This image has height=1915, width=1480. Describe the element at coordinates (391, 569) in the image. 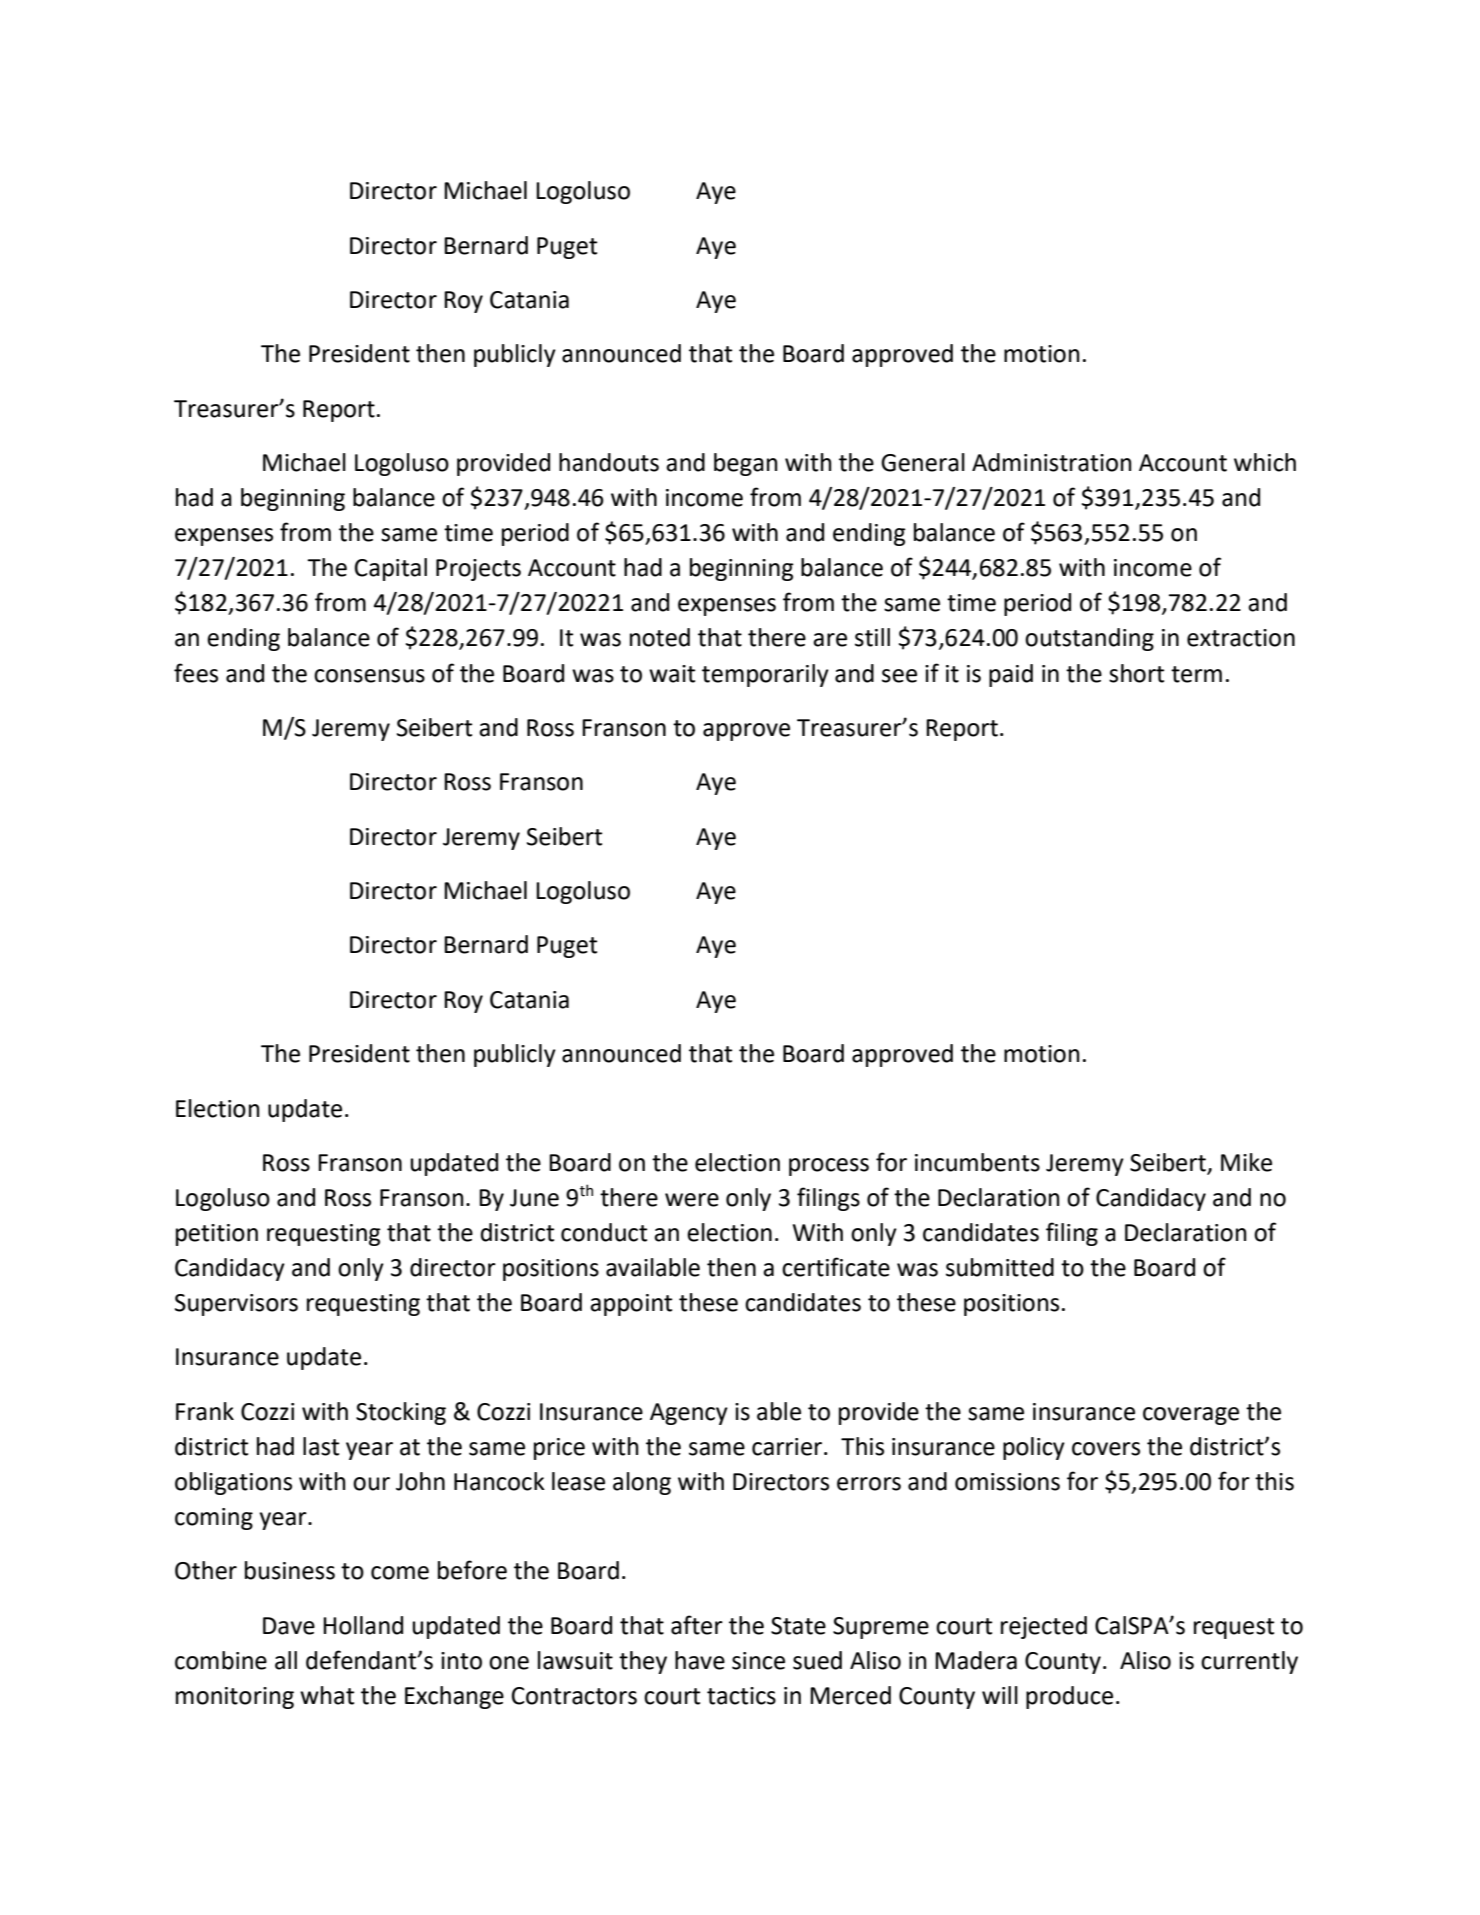

I see `Capital` at that location.
